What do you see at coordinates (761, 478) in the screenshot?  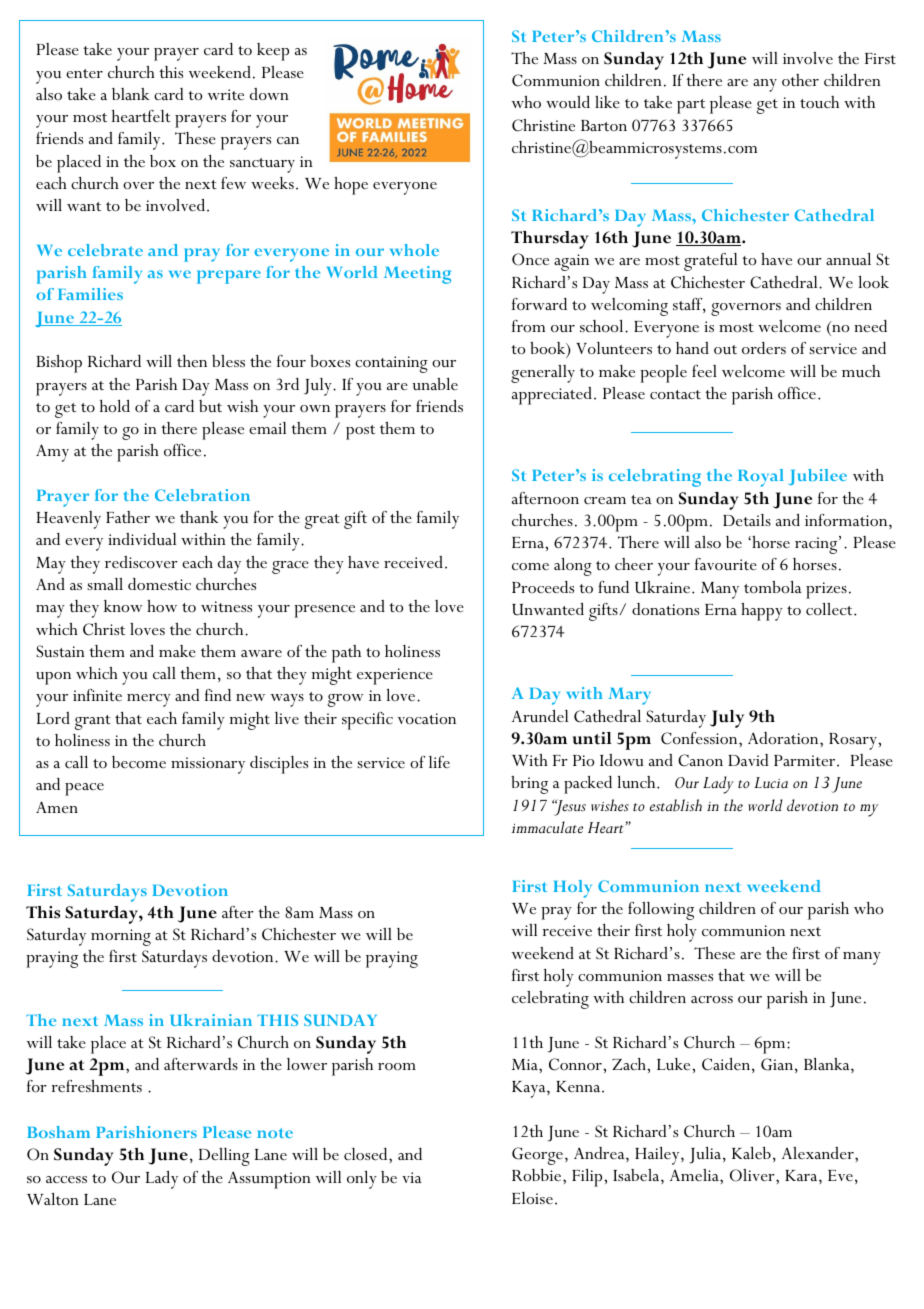 I see `Royal` at bounding box center [761, 478].
